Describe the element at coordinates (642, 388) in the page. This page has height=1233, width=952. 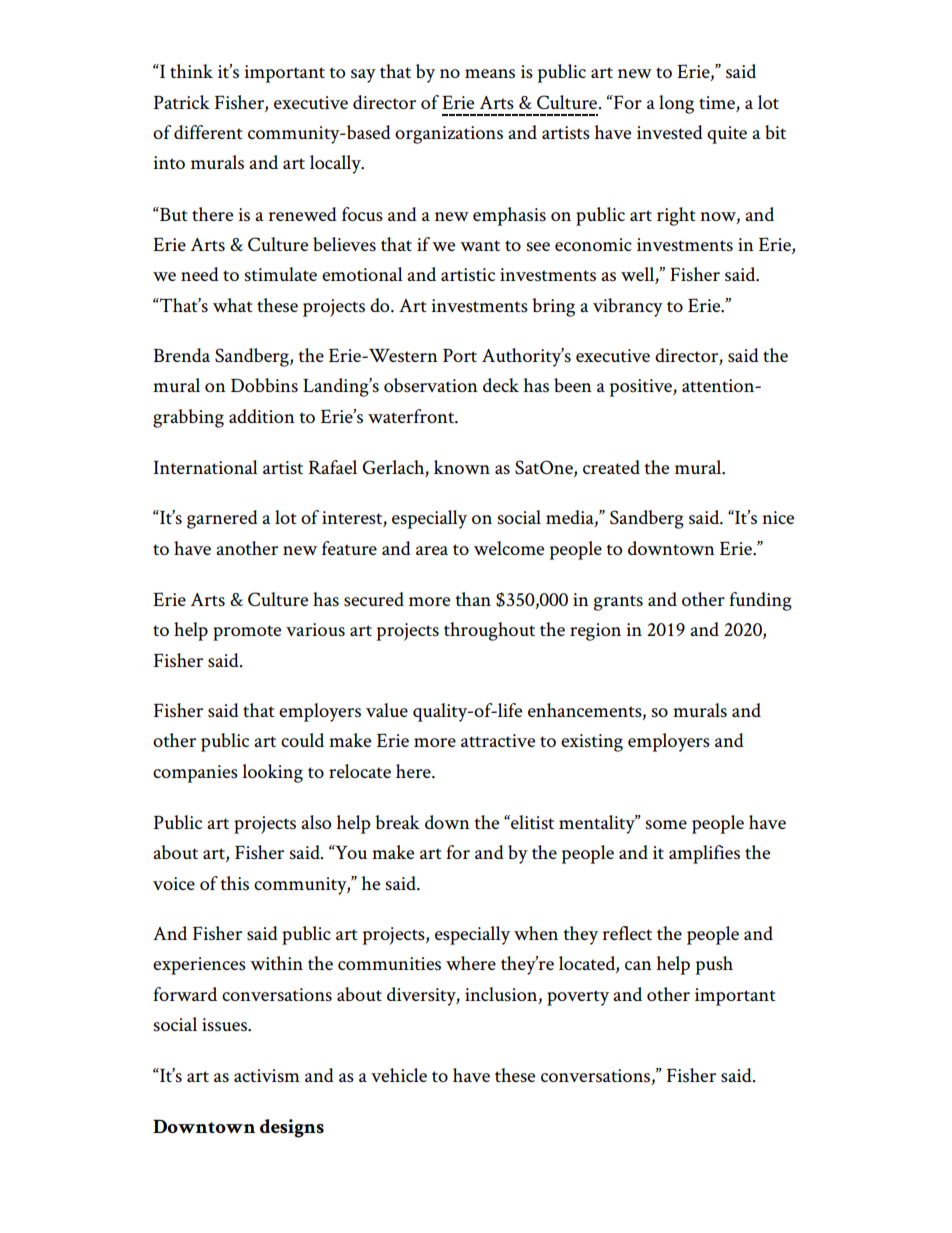
I see `positive` at that location.
